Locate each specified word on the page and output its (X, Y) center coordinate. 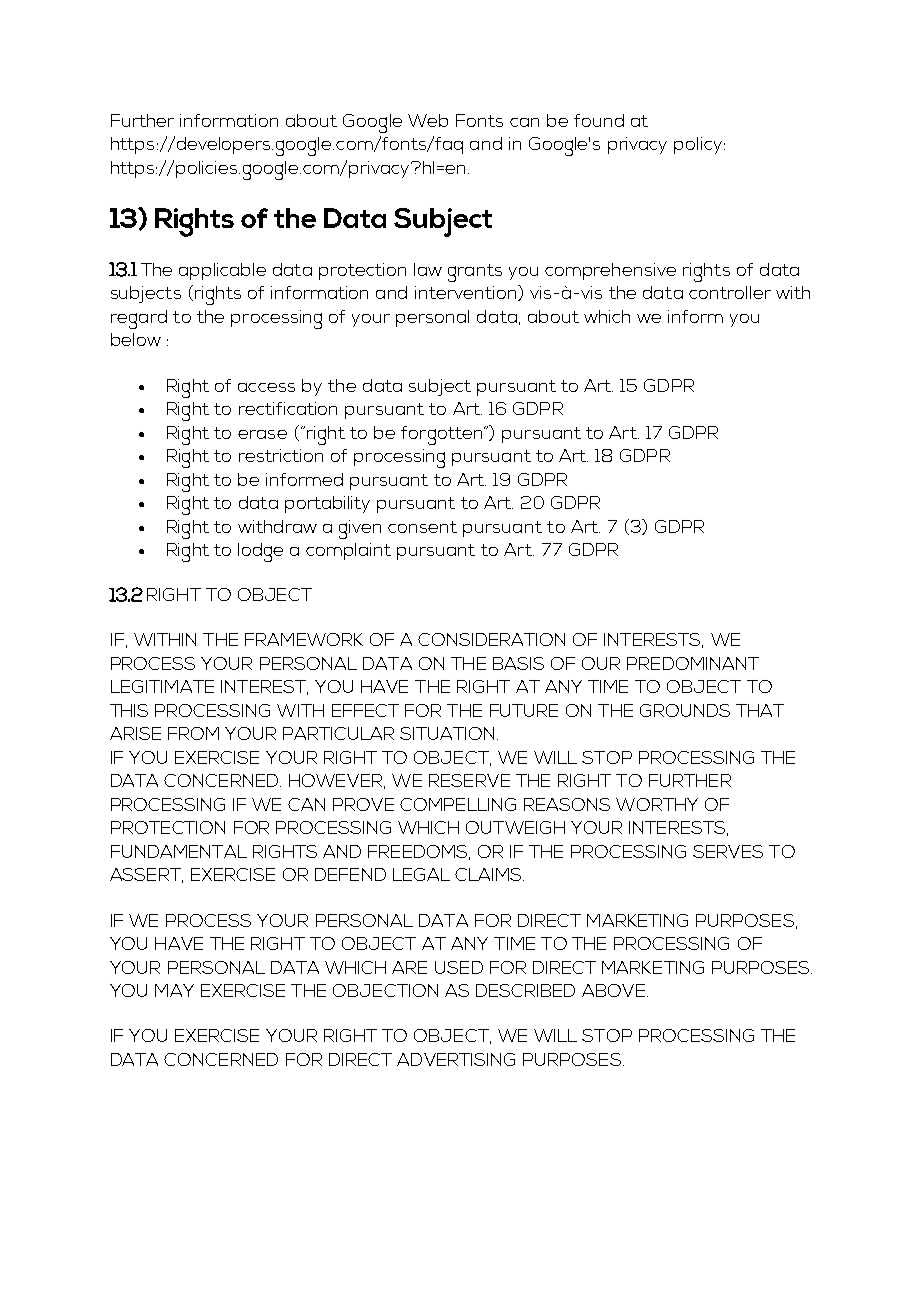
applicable (222, 271)
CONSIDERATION (491, 639)
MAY (174, 990)
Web (428, 120)
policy (699, 145)
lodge (260, 552)
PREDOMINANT (693, 663)
